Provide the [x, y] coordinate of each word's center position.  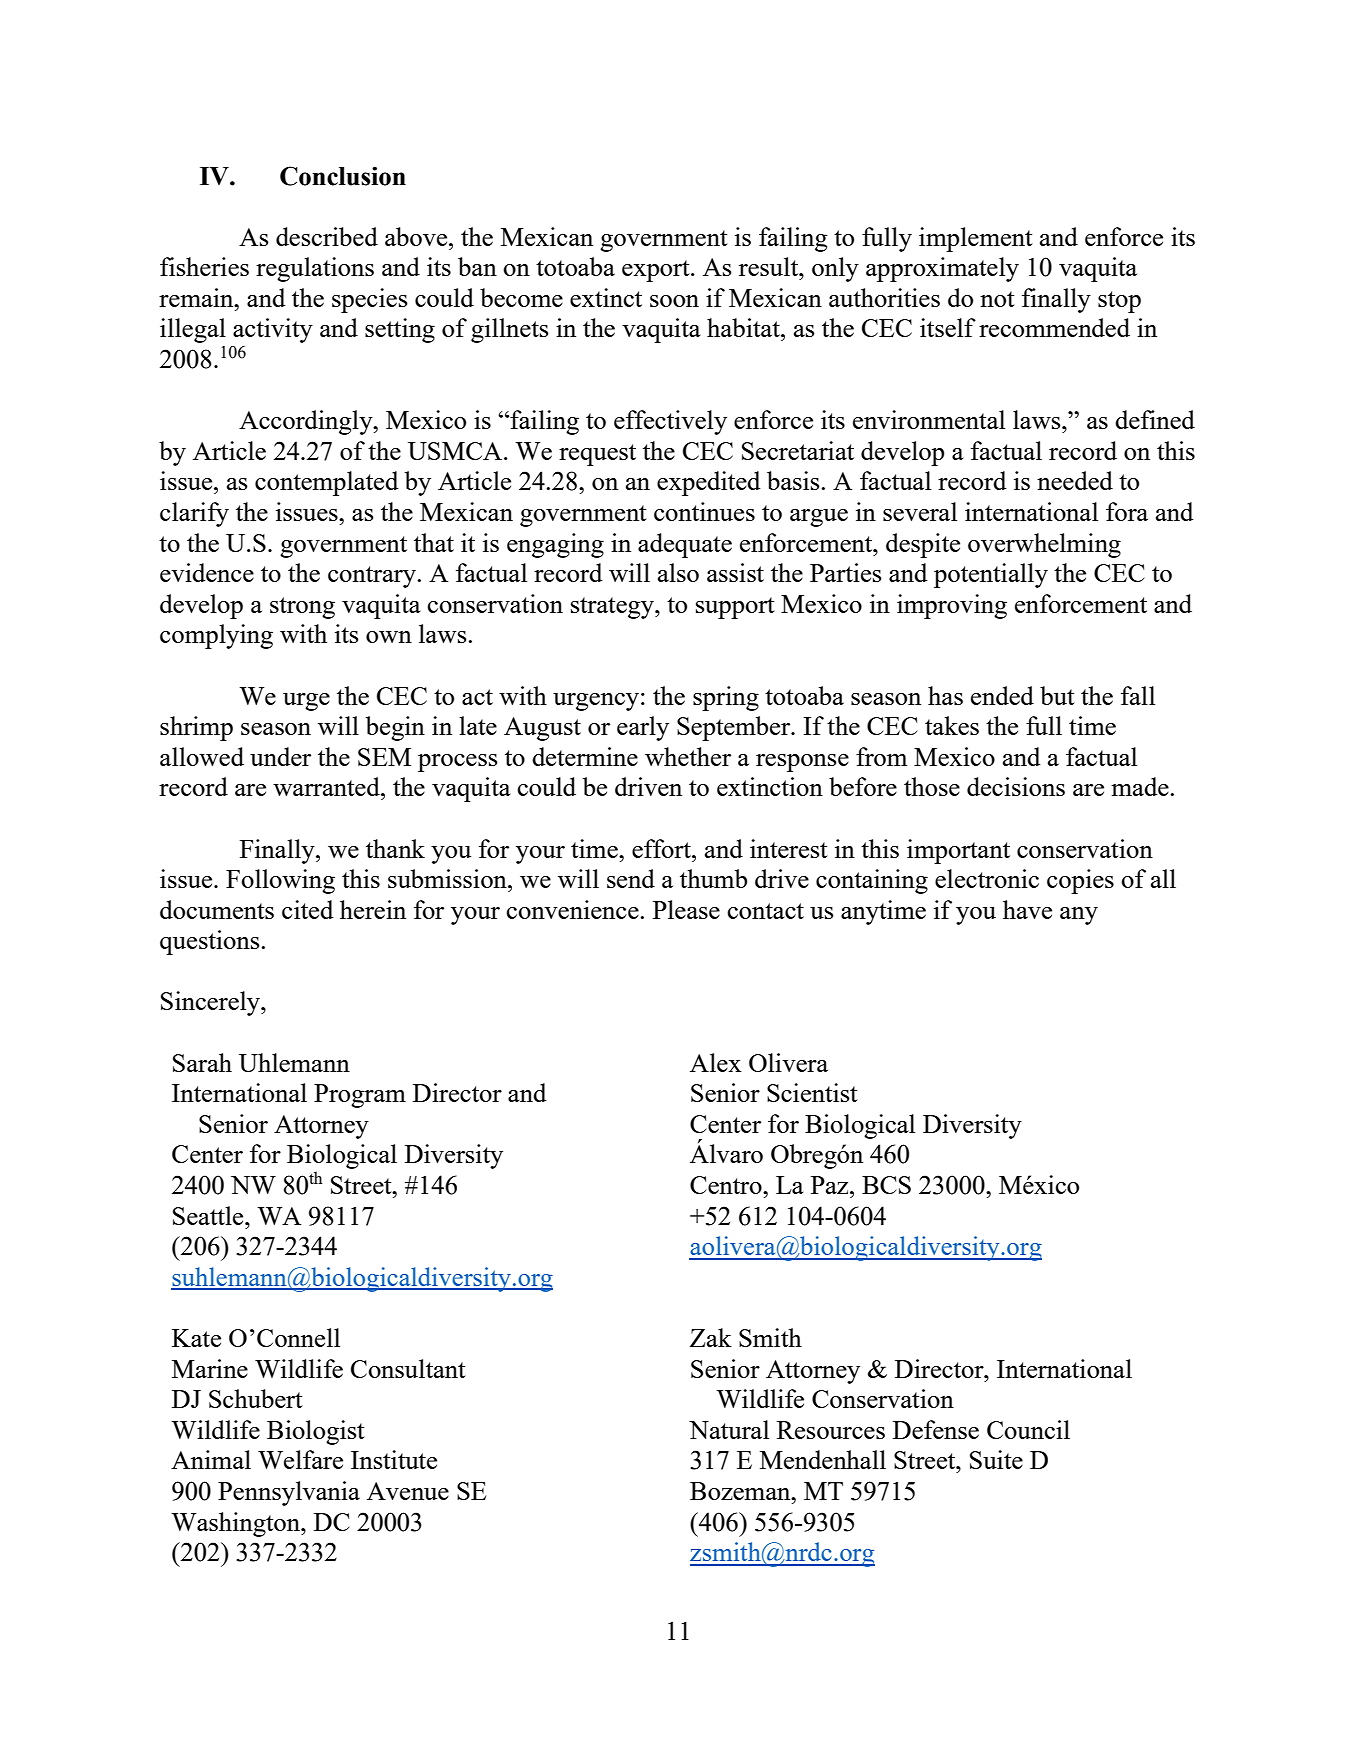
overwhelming [1044, 545]
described [327, 236]
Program [360, 1096]
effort [662, 848]
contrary [373, 577]
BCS [886, 1185]
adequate [685, 545]
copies [1080, 881]
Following [280, 881]
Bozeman [741, 1491]
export [657, 271]
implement [976, 239]
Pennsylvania [289, 1493]
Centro [727, 1185]
